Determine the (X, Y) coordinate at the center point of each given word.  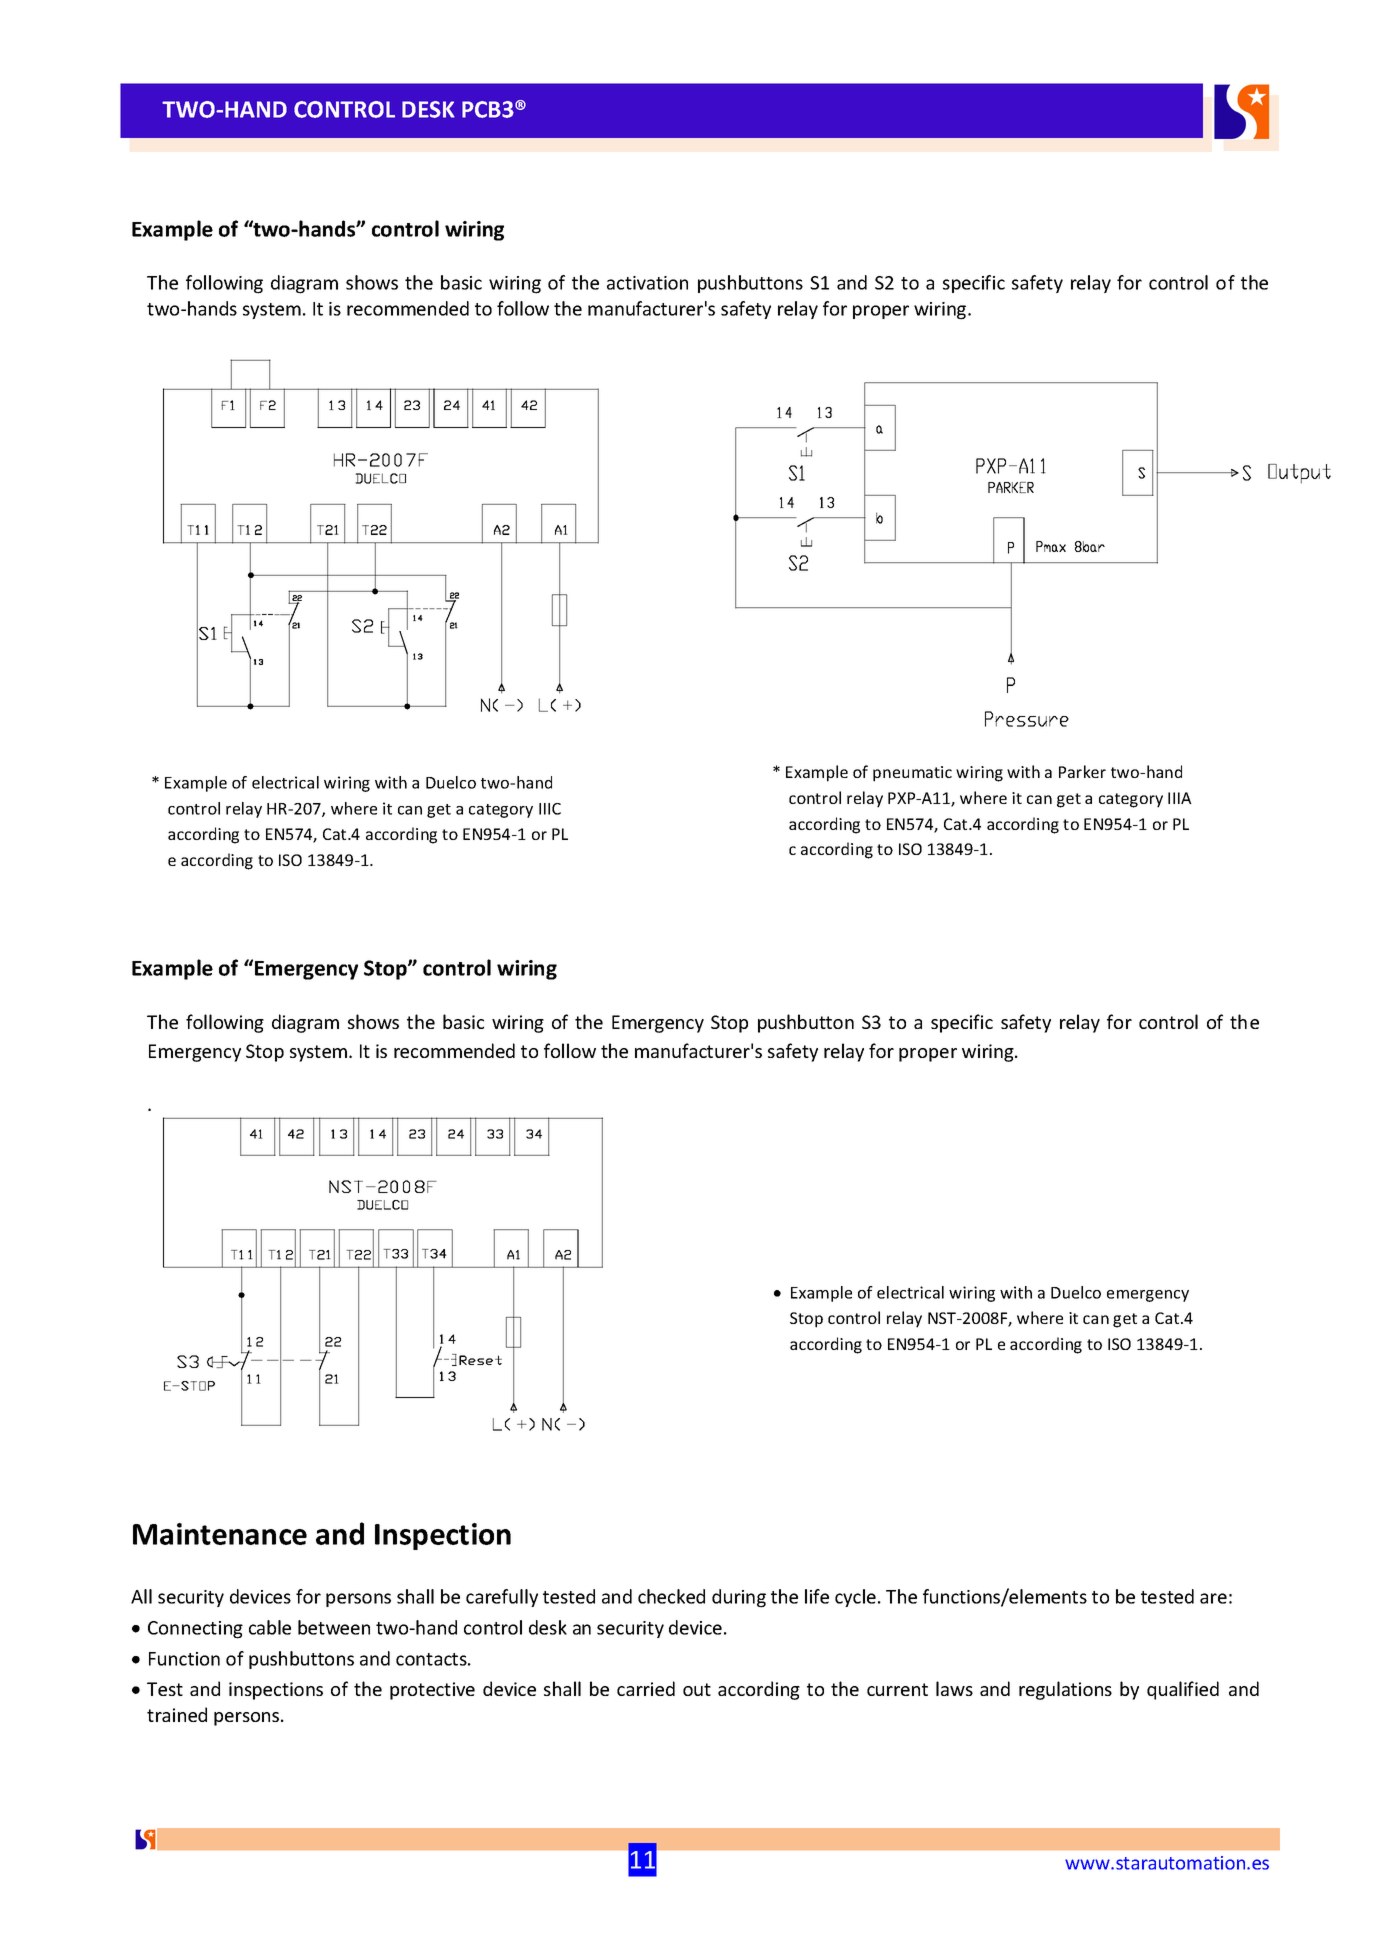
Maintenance (220, 1534)
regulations (1065, 1690)
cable (270, 1627)
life (817, 1596)
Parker (1082, 771)
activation (647, 283)
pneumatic (912, 774)
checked (671, 1596)
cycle (855, 1598)
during (739, 1598)
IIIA (1180, 798)
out (697, 1689)
